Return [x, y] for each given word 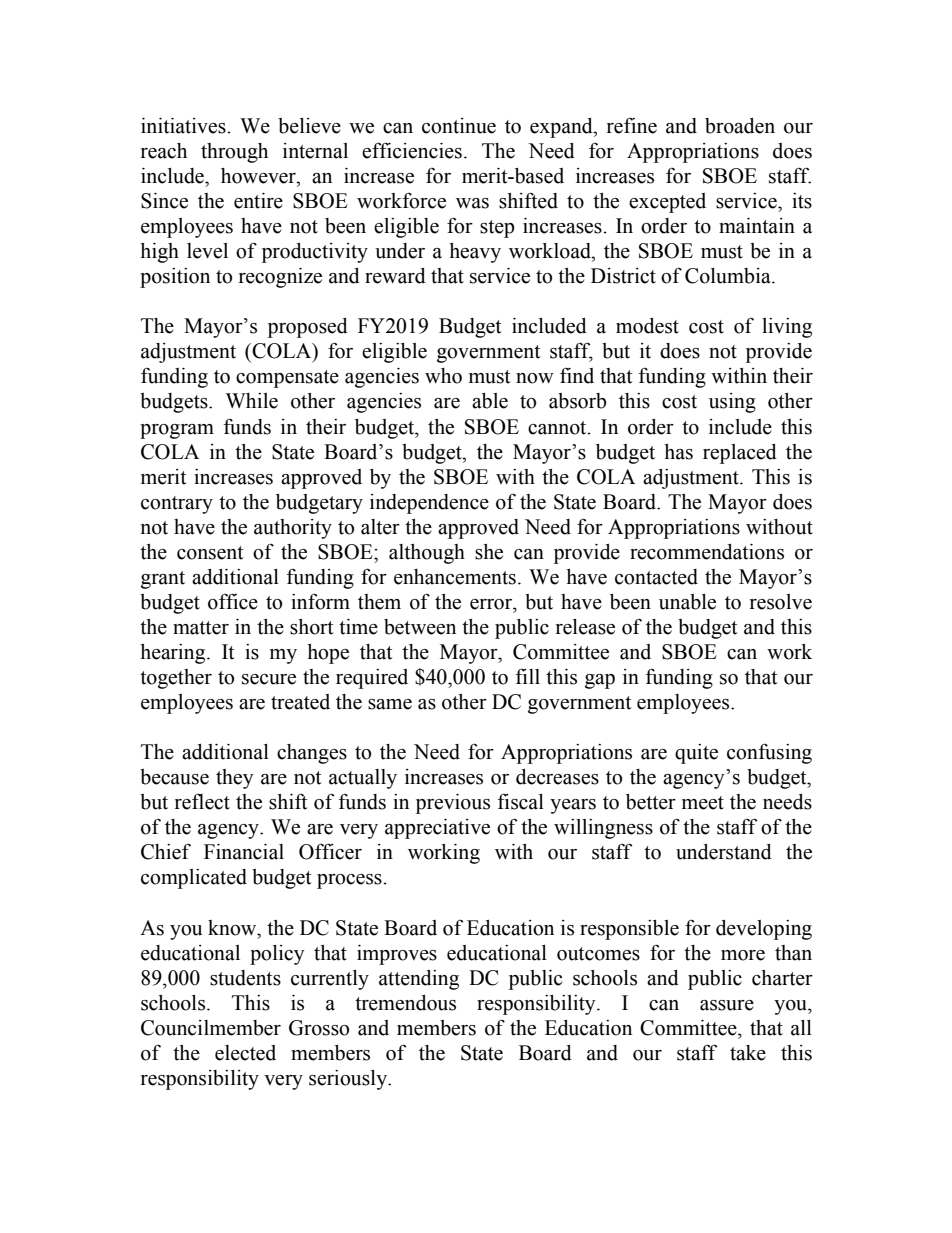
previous [453, 804]
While [252, 401]
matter [201, 628]
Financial [244, 852]
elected [245, 1053]
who [443, 376]
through [234, 153]
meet [703, 803]
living [787, 328]
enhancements [455, 577]
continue [459, 126]
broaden [740, 126]
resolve [781, 602]
